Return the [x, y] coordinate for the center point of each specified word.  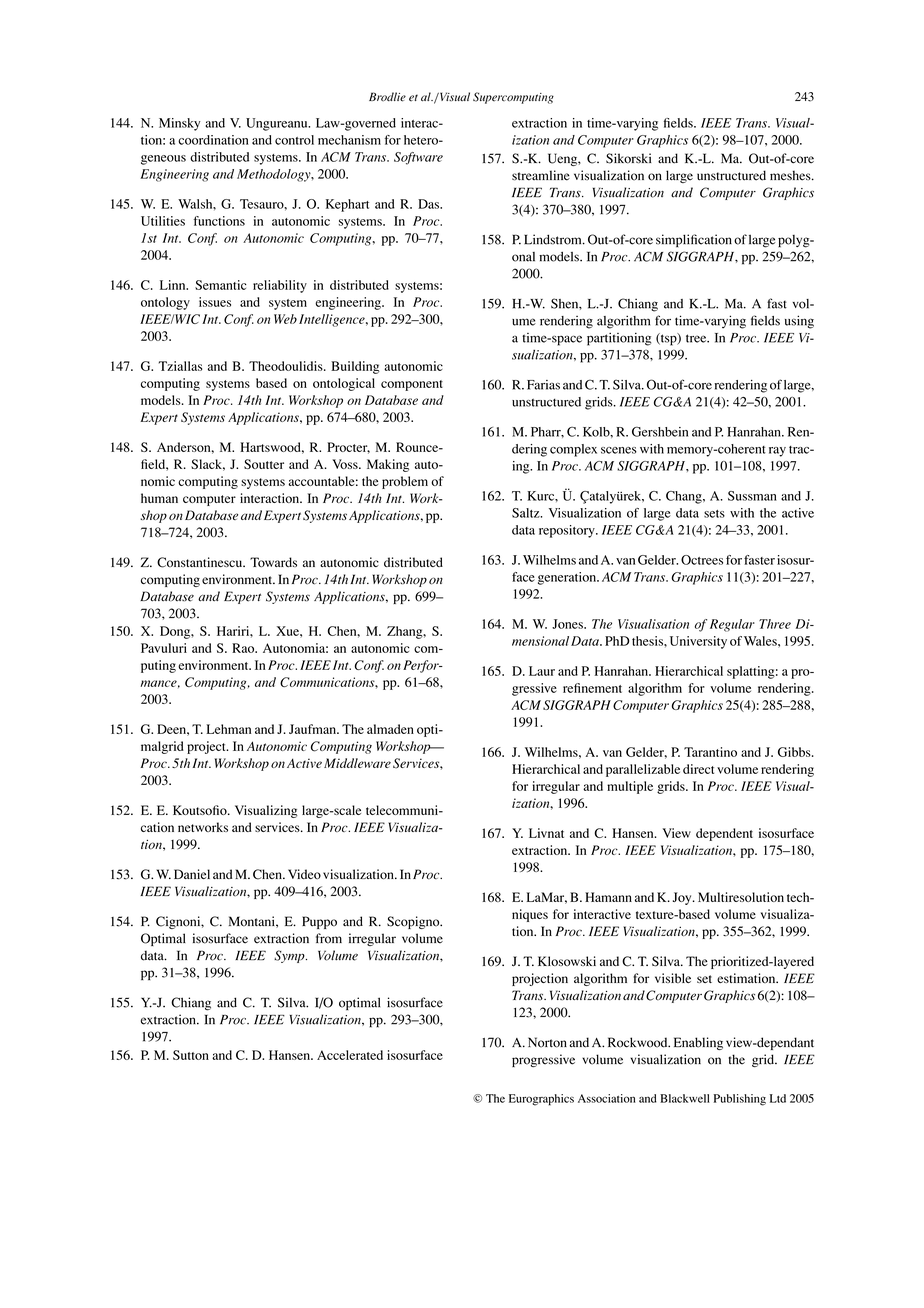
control [294, 140]
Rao [244, 648]
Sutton [191, 1055]
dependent [724, 834]
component [412, 385]
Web [285, 319]
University [698, 642]
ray [777, 452]
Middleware [357, 763]
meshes [791, 175]
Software [418, 158]
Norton [547, 1042]
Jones [568, 624]
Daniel [192, 874]
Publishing [740, 1100]
